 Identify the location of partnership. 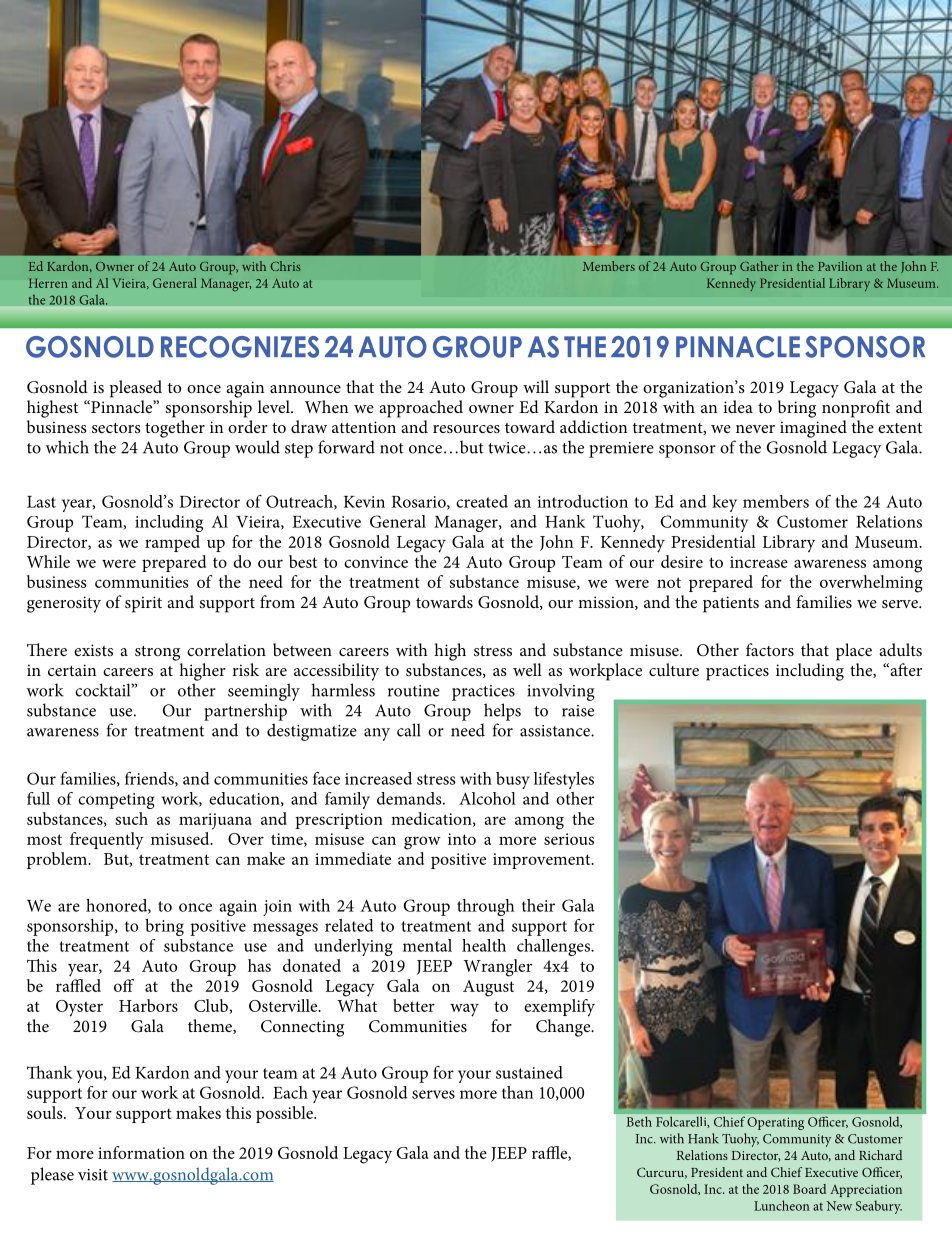
(245, 712).
